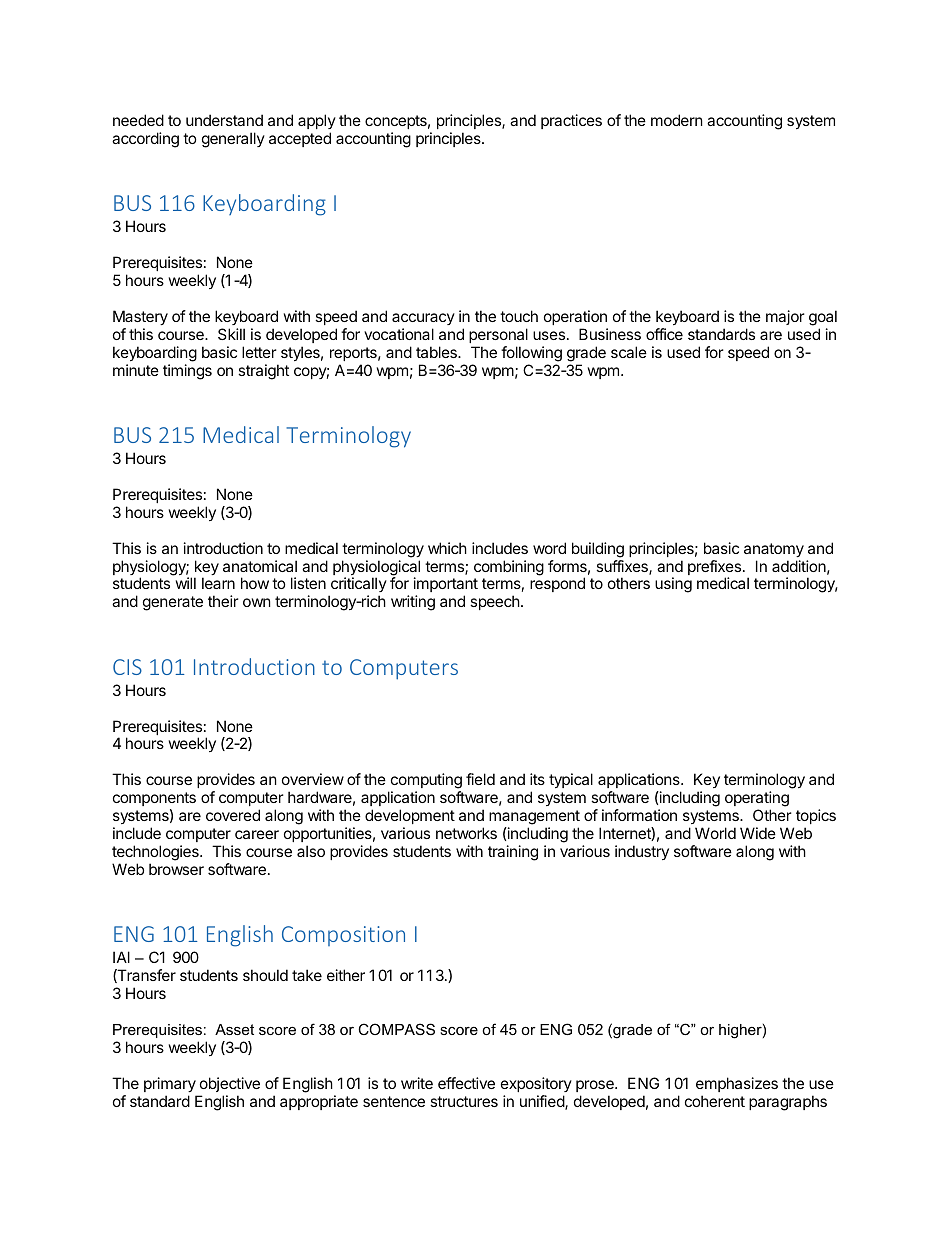 The image size is (952, 1233). What do you see at coordinates (571, 121) in the screenshot?
I see `practices` at bounding box center [571, 121].
